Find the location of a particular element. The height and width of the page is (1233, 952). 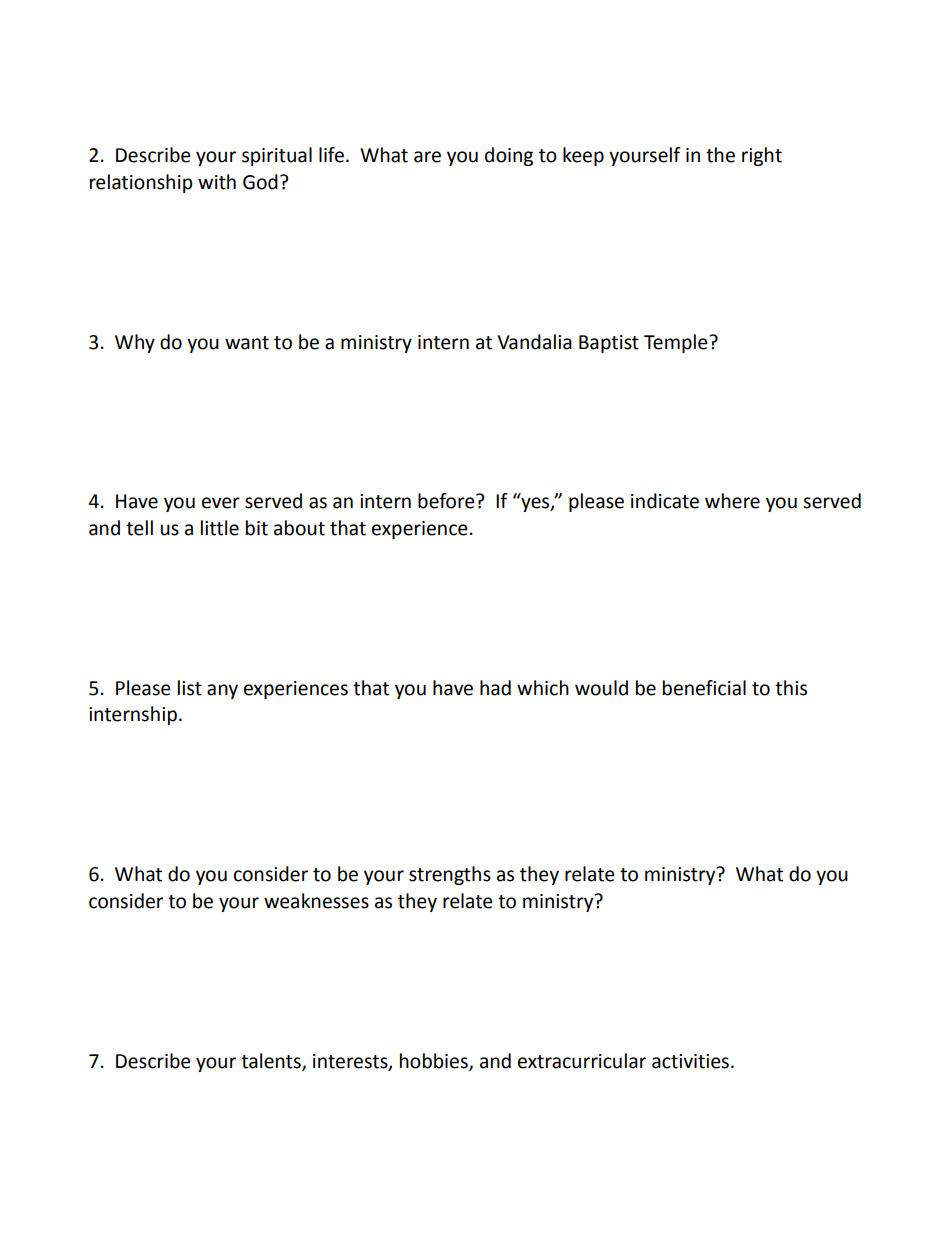

with is located at coordinates (217, 182).
